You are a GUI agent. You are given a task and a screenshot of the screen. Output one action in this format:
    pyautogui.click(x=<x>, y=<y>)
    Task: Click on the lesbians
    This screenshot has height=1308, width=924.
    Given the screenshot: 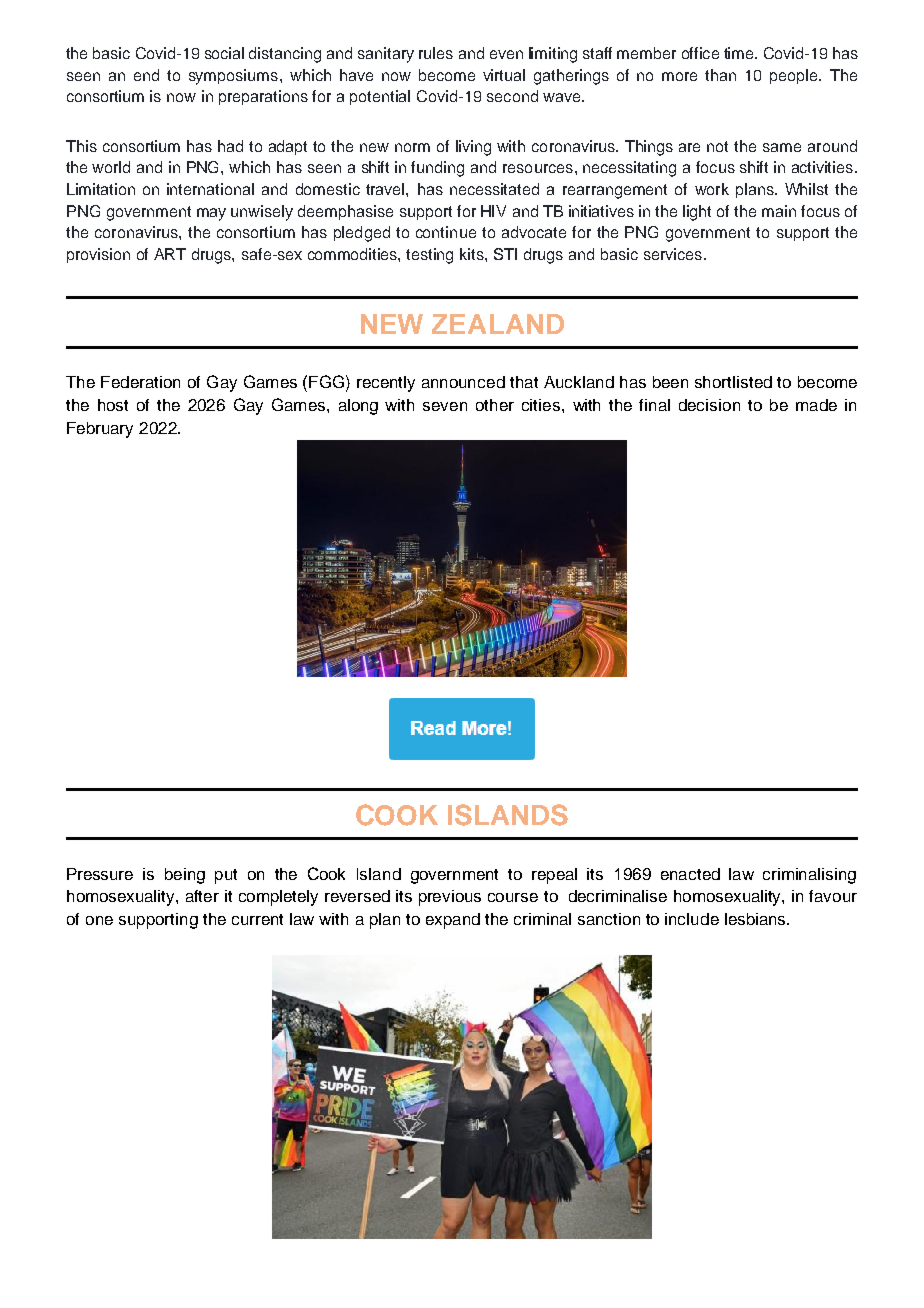 What is the action you would take?
    pyautogui.click(x=756, y=919)
